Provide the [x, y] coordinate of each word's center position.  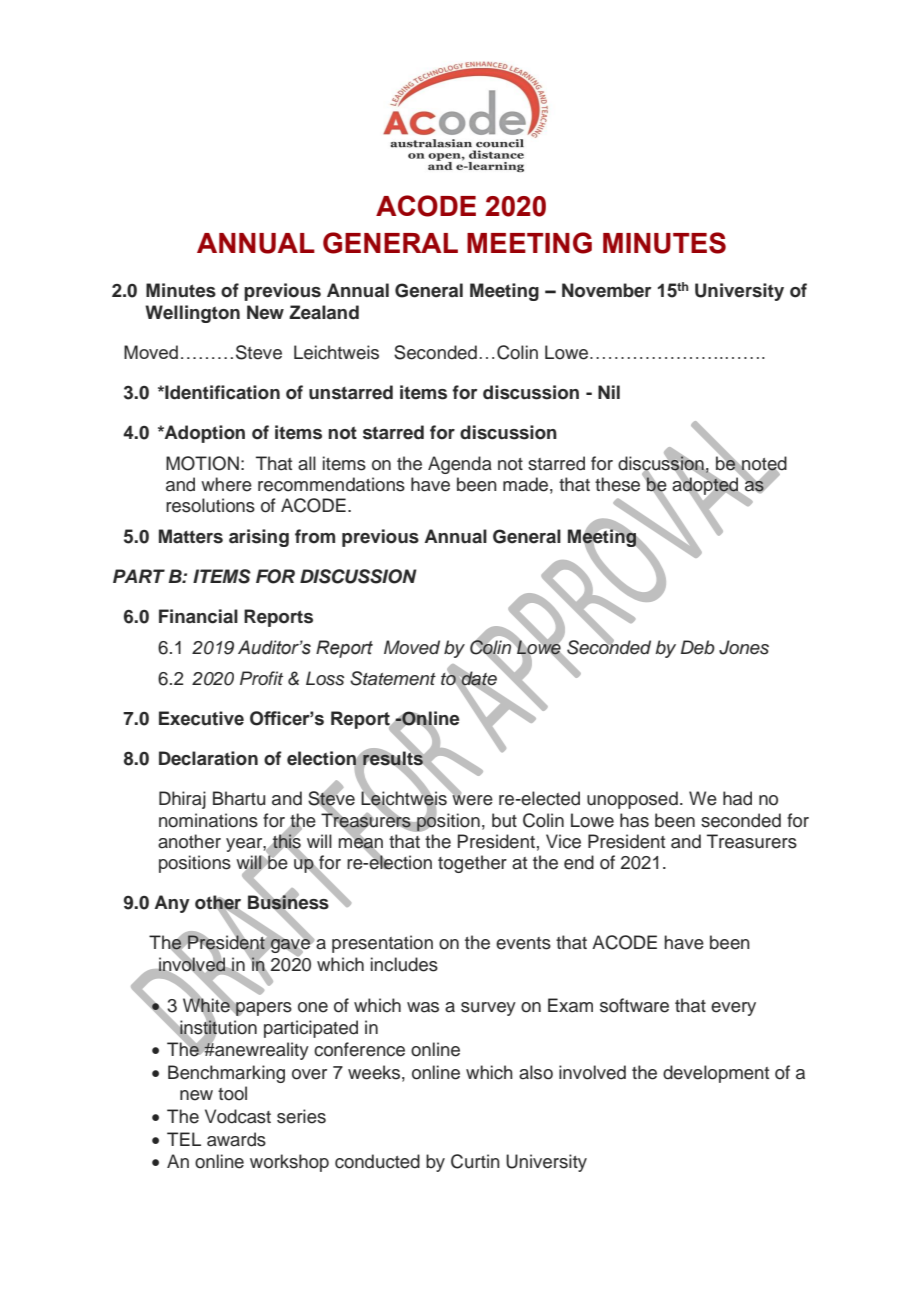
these [617, 484]
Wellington [192, 314]
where [226, 484]
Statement [393, 678]
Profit [261, 678]
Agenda [460, 465]
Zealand [324, 312]
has [634, 820]
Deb [698, 647]
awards [236, 1139]
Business [288, 902]
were [472, 799]
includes [404, 964]
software [634, 1005]
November [607, 290]
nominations [208, 820]
